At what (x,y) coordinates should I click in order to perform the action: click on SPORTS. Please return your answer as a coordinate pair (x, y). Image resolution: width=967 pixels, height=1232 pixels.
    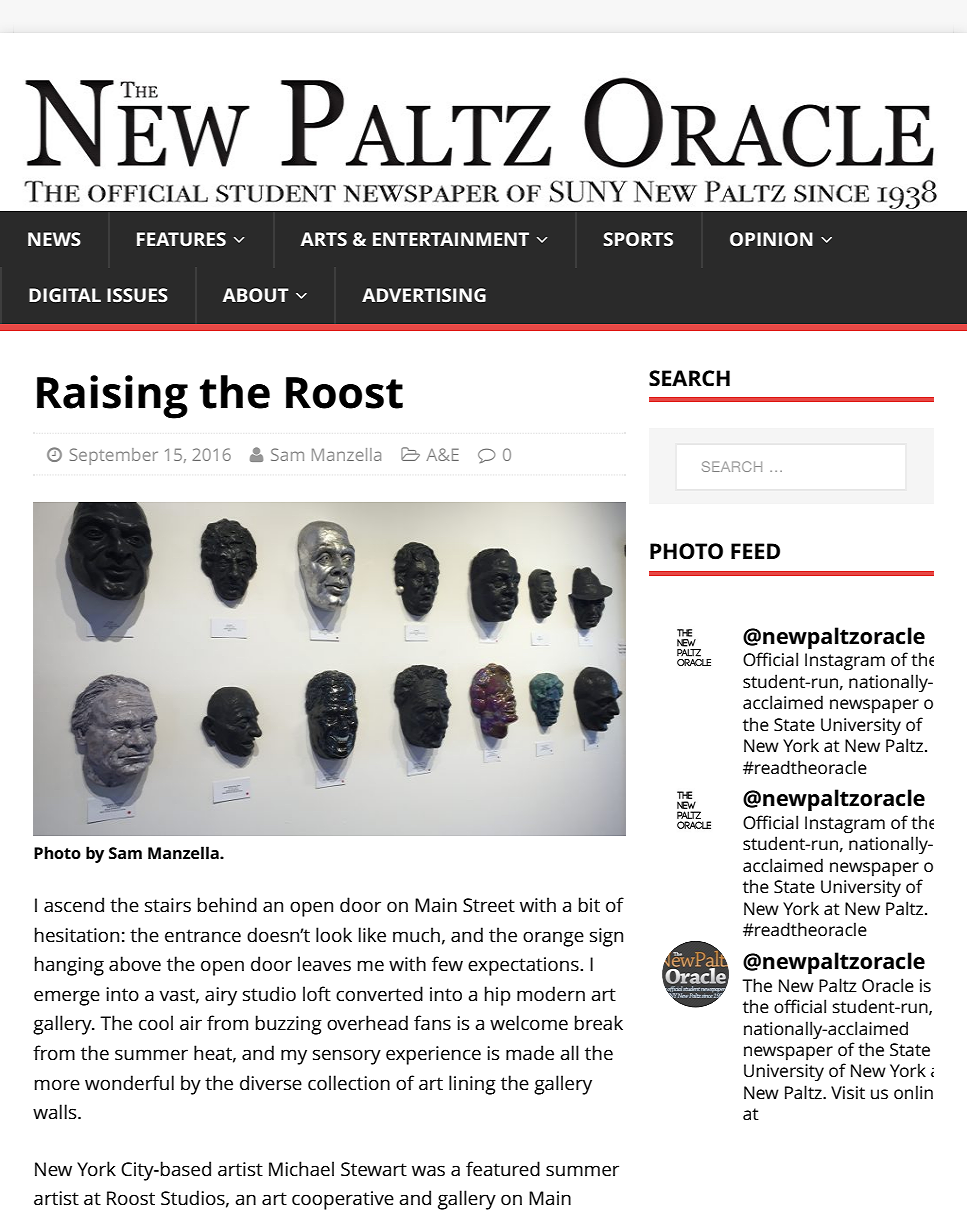
    Looking at the image, I should click on (638, 239).
